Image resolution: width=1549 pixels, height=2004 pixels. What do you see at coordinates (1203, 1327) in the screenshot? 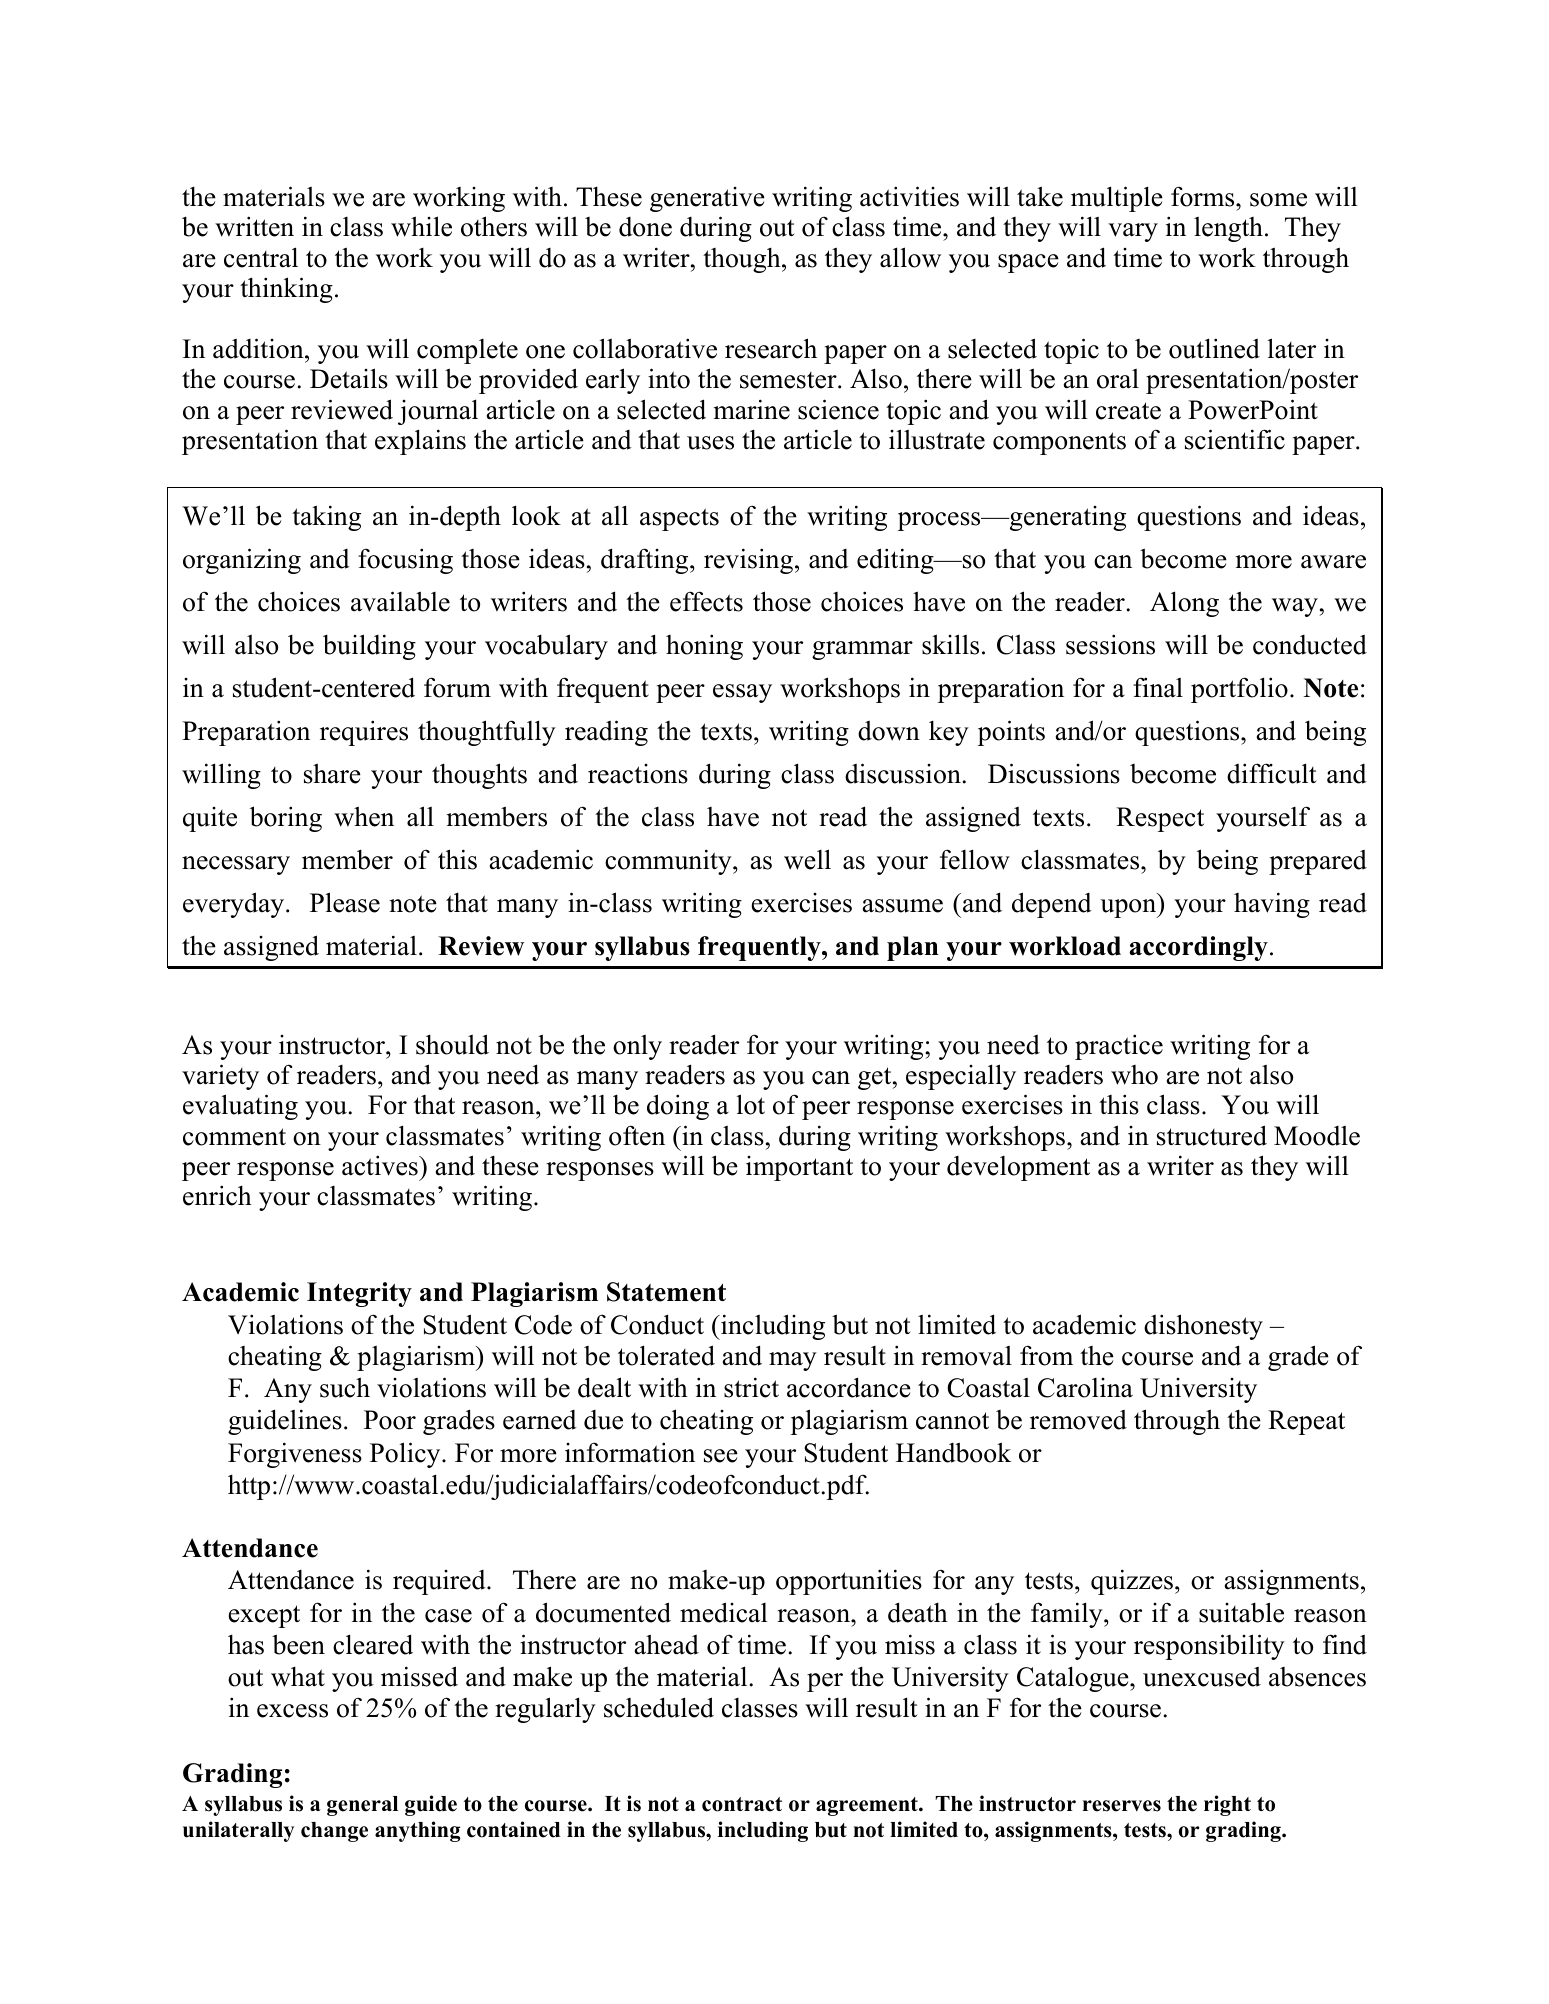
I see `dishonesty` at bounding box center [1203, 1327].
